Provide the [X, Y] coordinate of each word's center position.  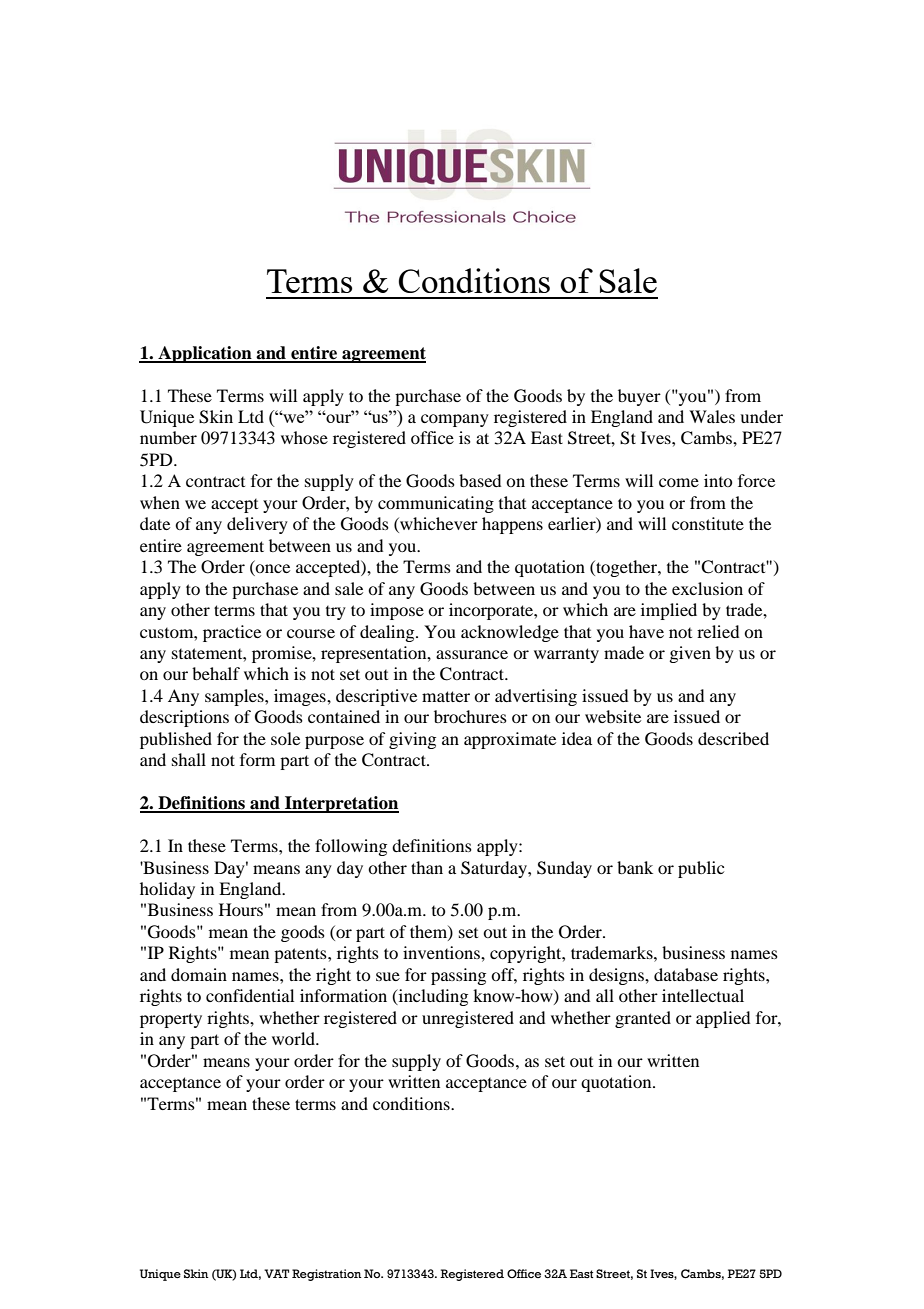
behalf [216, 673]
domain [199, 974]
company [455, 420]
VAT [276, 1273]
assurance [472, 654]
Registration [327, 1275]
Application [205, 354]
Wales [712, 416]
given [690, 654]
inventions [442, 952]
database [686, 974]
